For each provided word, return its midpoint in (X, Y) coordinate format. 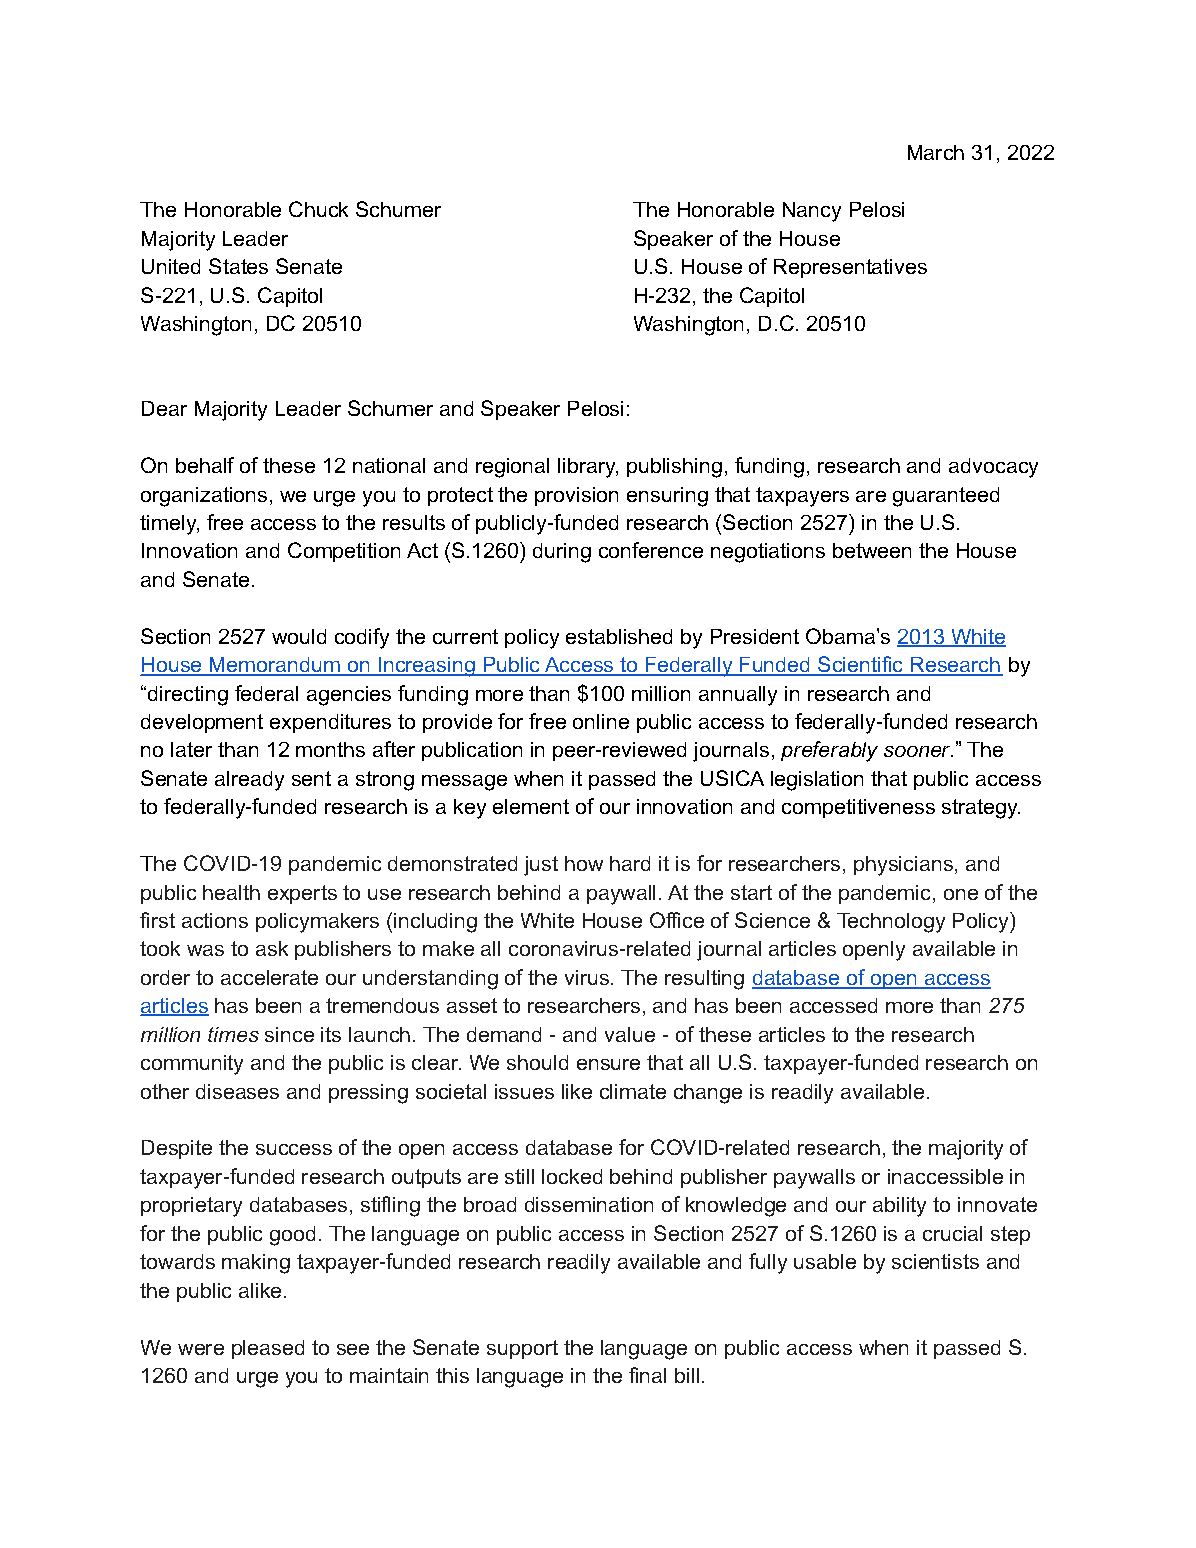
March (936, 152)
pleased (268, 1349)
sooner (918, 751)
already (249, 781)
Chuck (318, 209)
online (601, 721)
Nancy (812, 212)
